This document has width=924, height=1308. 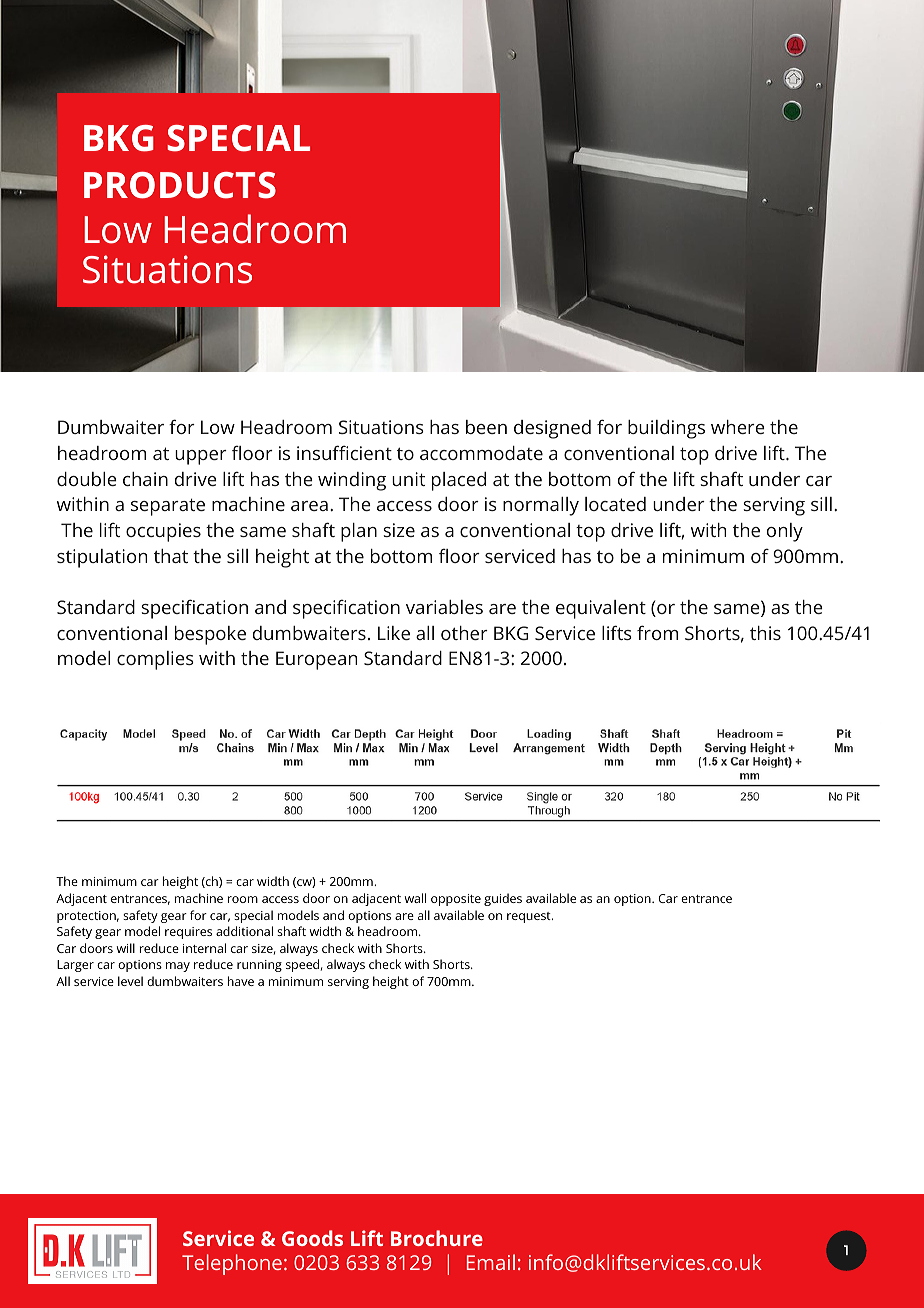 What do you see at coordinates (188, 933) in the document?
I see `requires` at bounding box center [188, 933].
